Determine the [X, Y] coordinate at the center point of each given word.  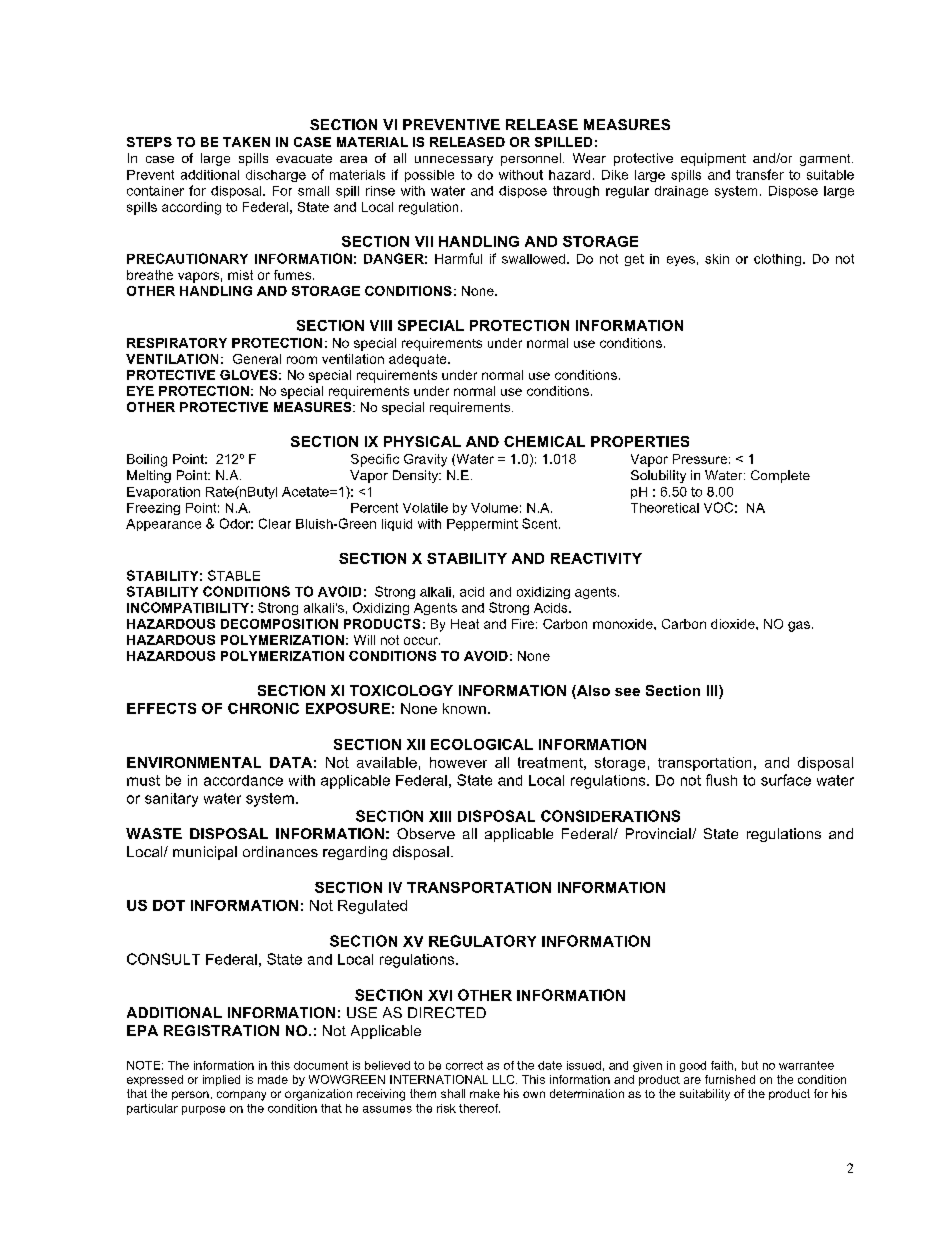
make [485, 1093]
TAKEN [246, 142]
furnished [730, 1079]
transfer [760, 174]
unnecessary [454, 161]
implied [221, 1080]
